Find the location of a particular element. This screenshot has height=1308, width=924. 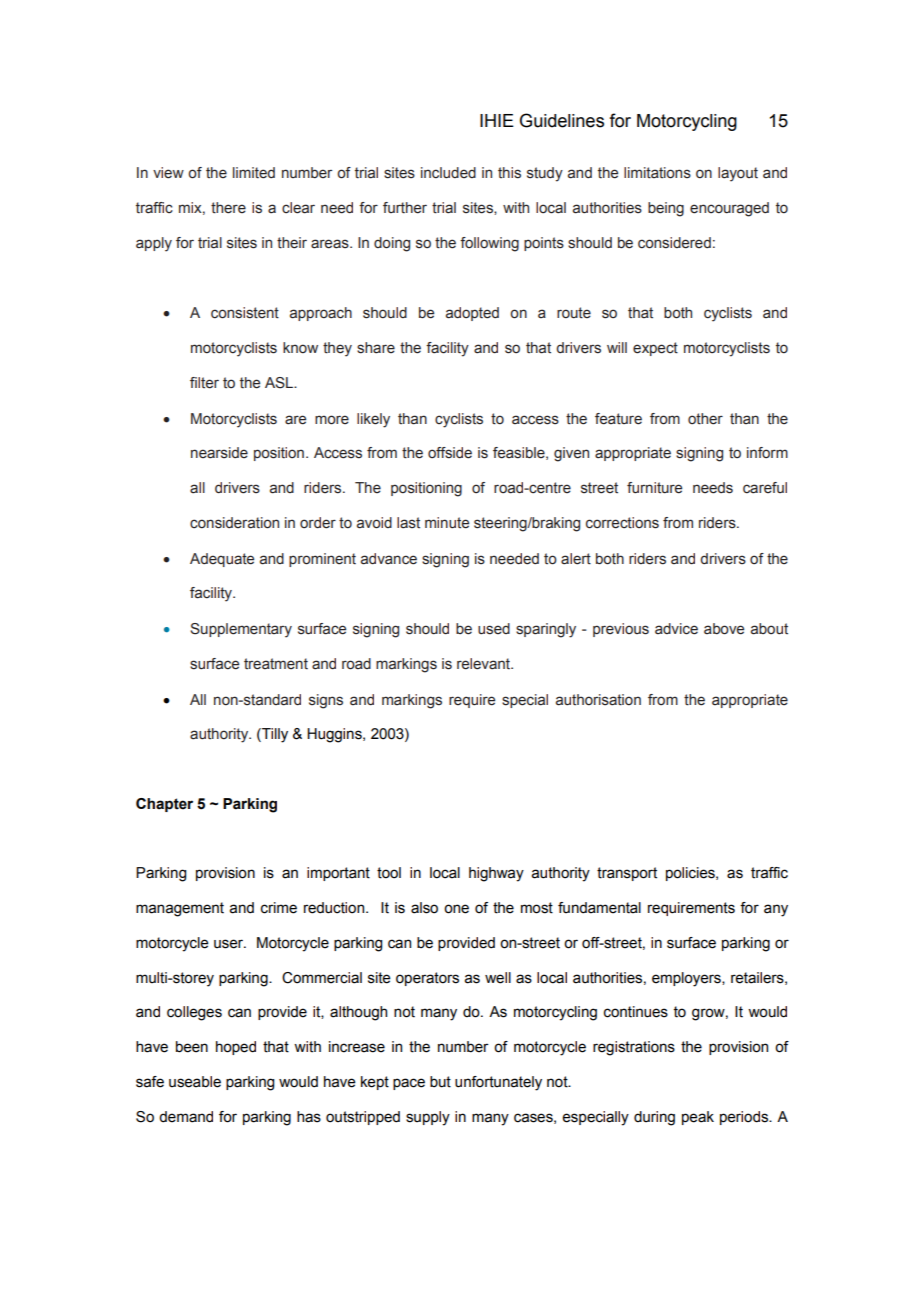

authorisation is located at coordinates (598, 700).
